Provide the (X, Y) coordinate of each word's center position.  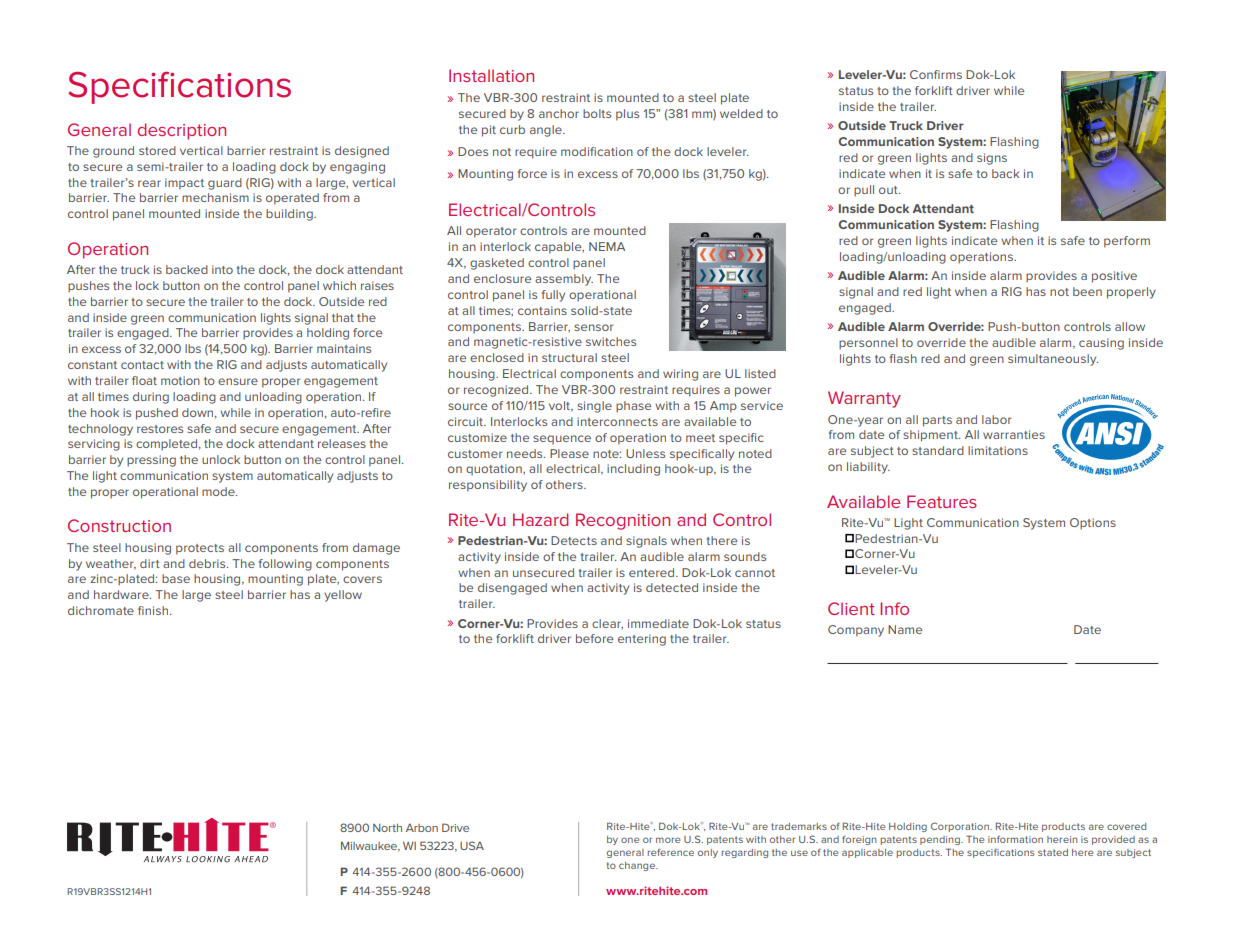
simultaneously (1053, 360)
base (176, 578)
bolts (597, 113)
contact (142, 365)
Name (905, 629)
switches (611, 341)
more (668, 840)
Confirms (936, 74)
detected (672, 587)
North (387, 828)
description (182, 131)
